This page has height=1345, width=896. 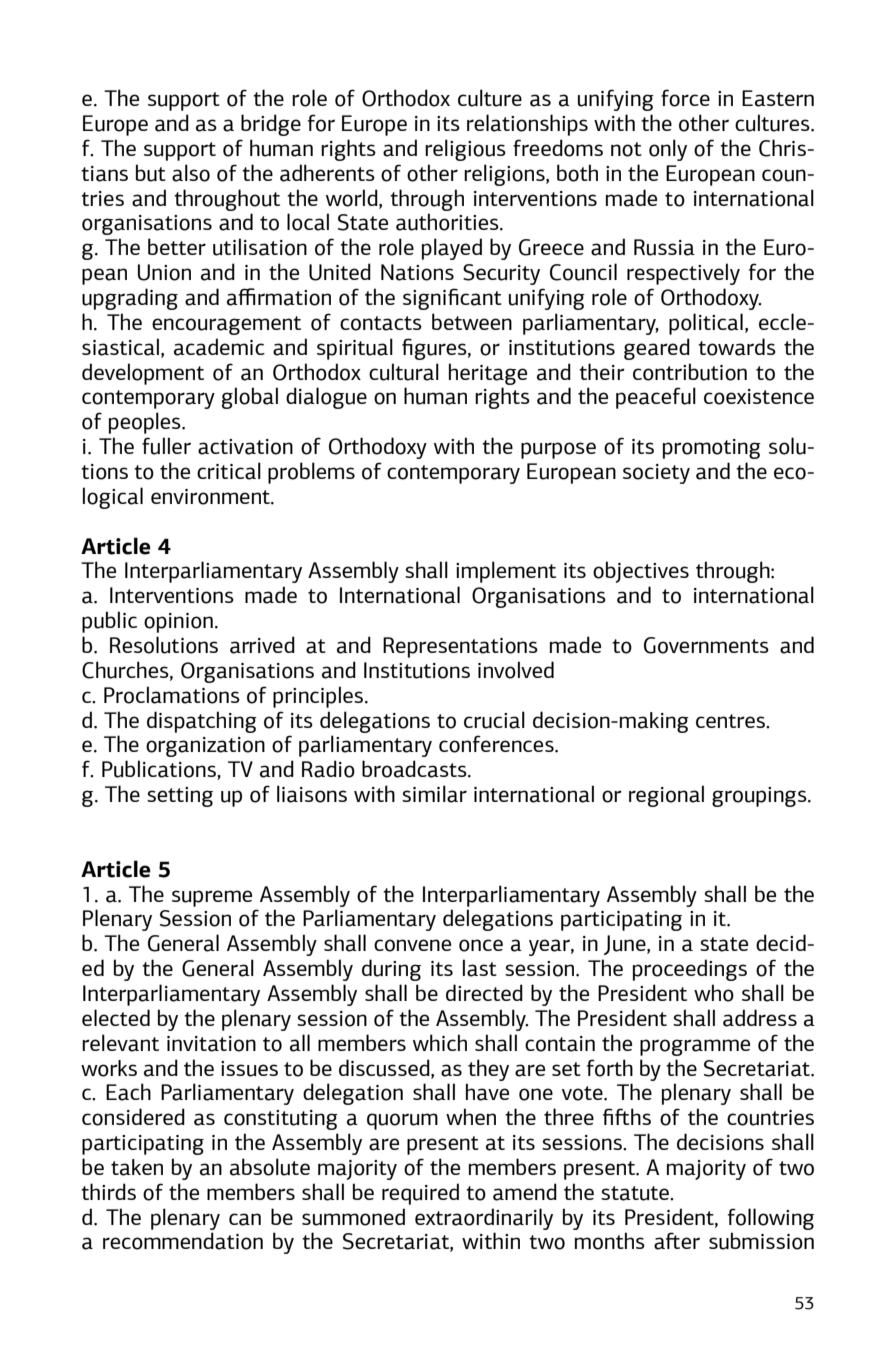 What do you see at coordinates (706, 645) in the page?
I see `Governments` at bounding box center [706, 645].
